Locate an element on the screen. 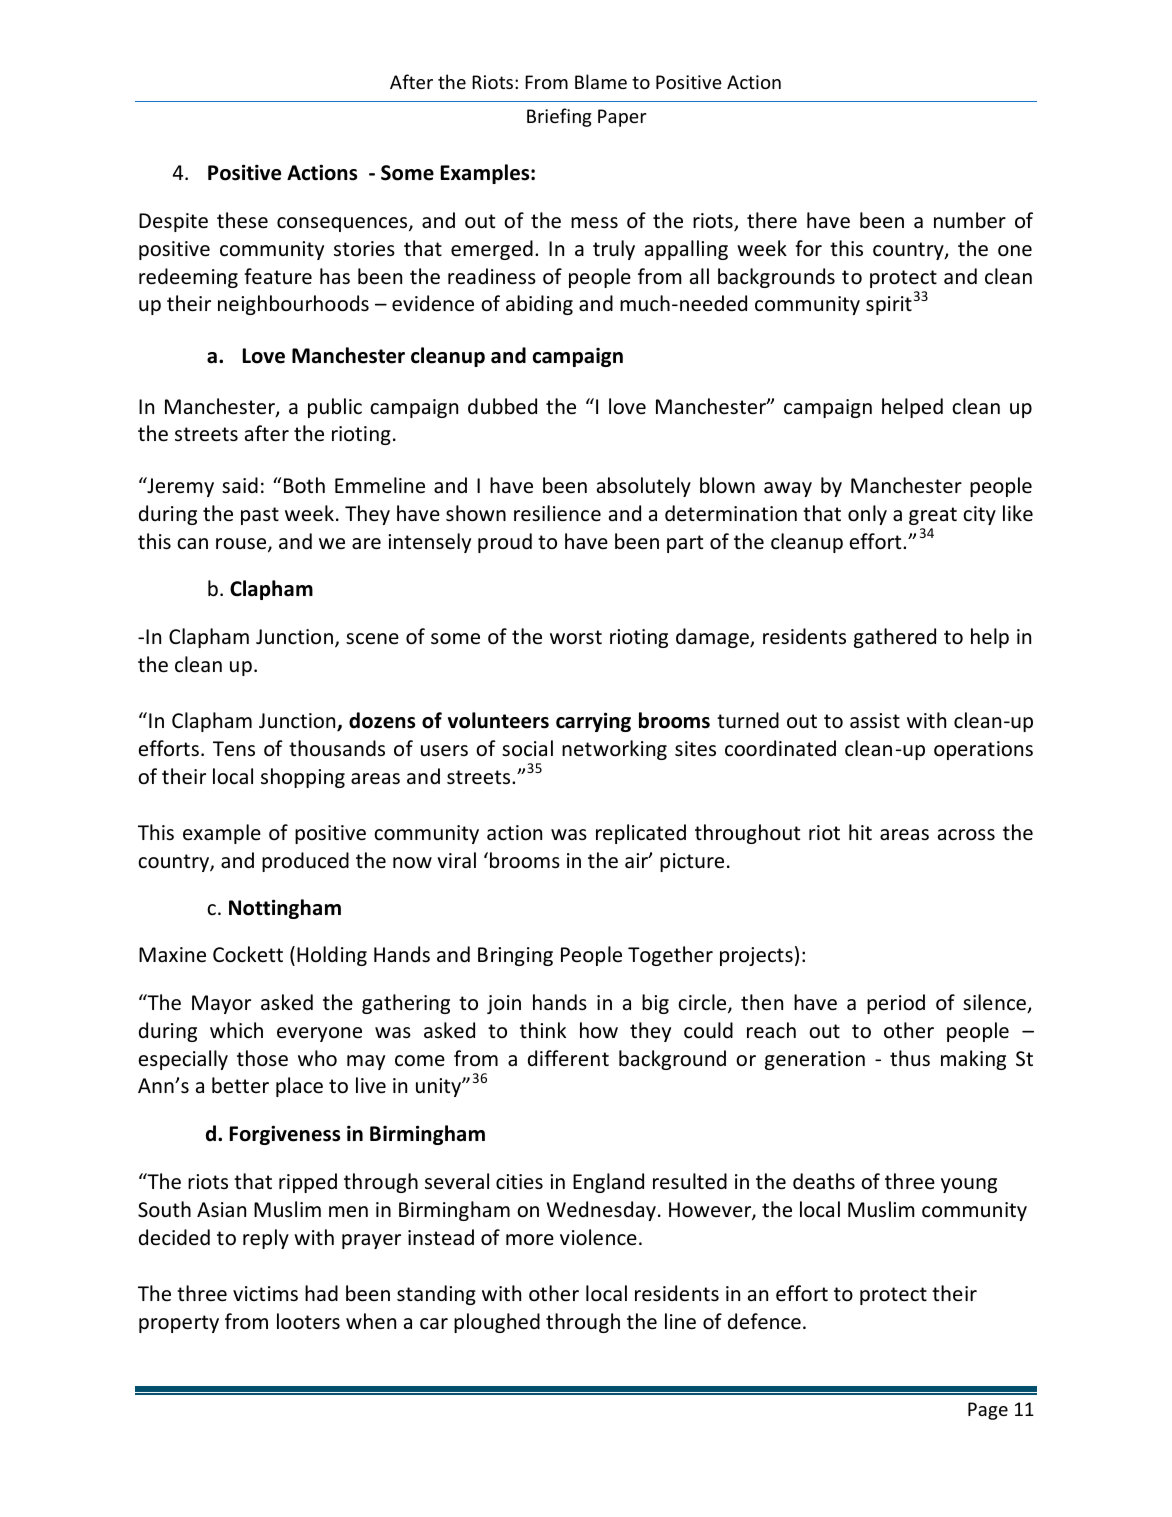  looters is located at coordinates (308, 1321).
